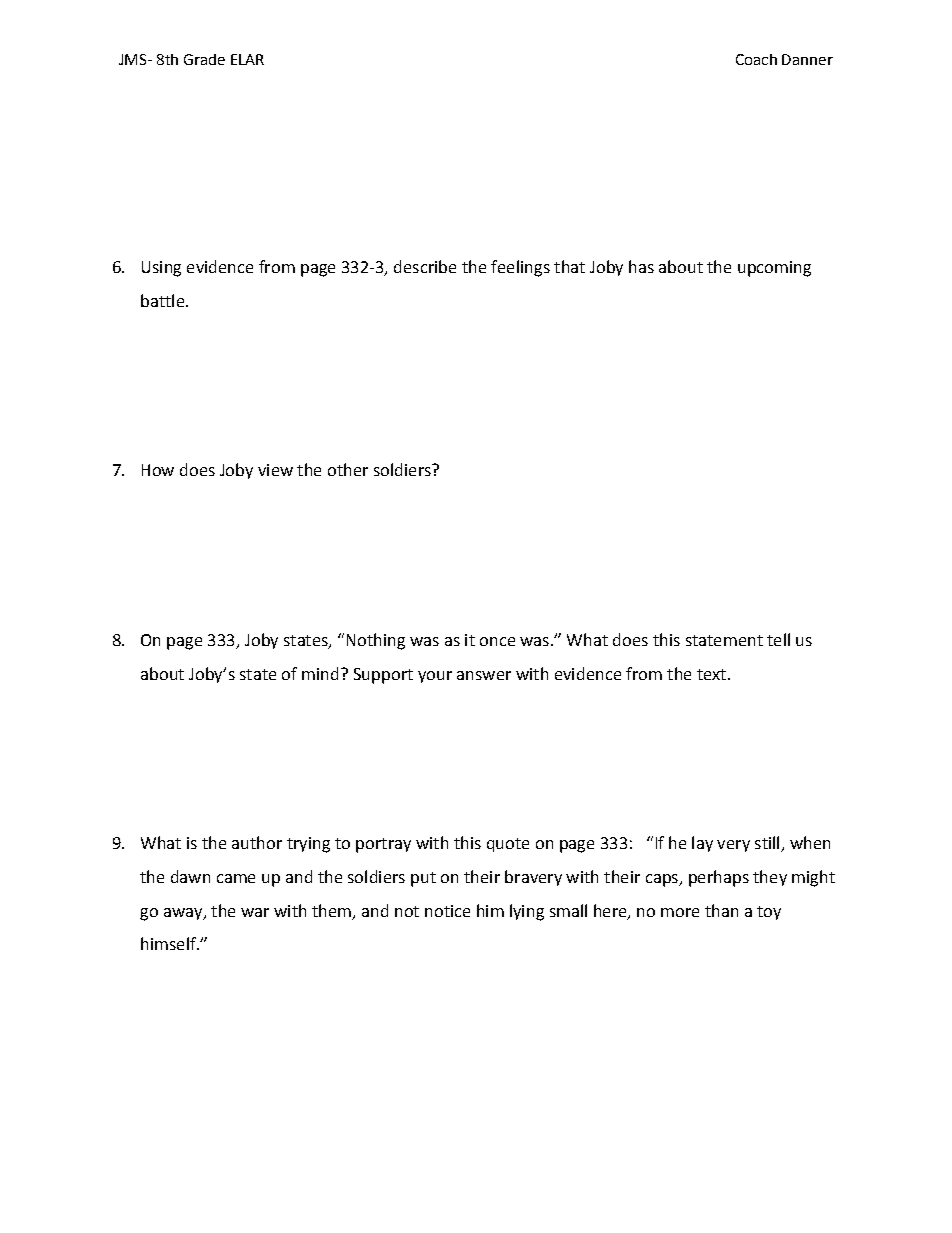  What do you see at coordinates (778, 639) in the document?
I see `tell` at bounding box center [778, 639].
